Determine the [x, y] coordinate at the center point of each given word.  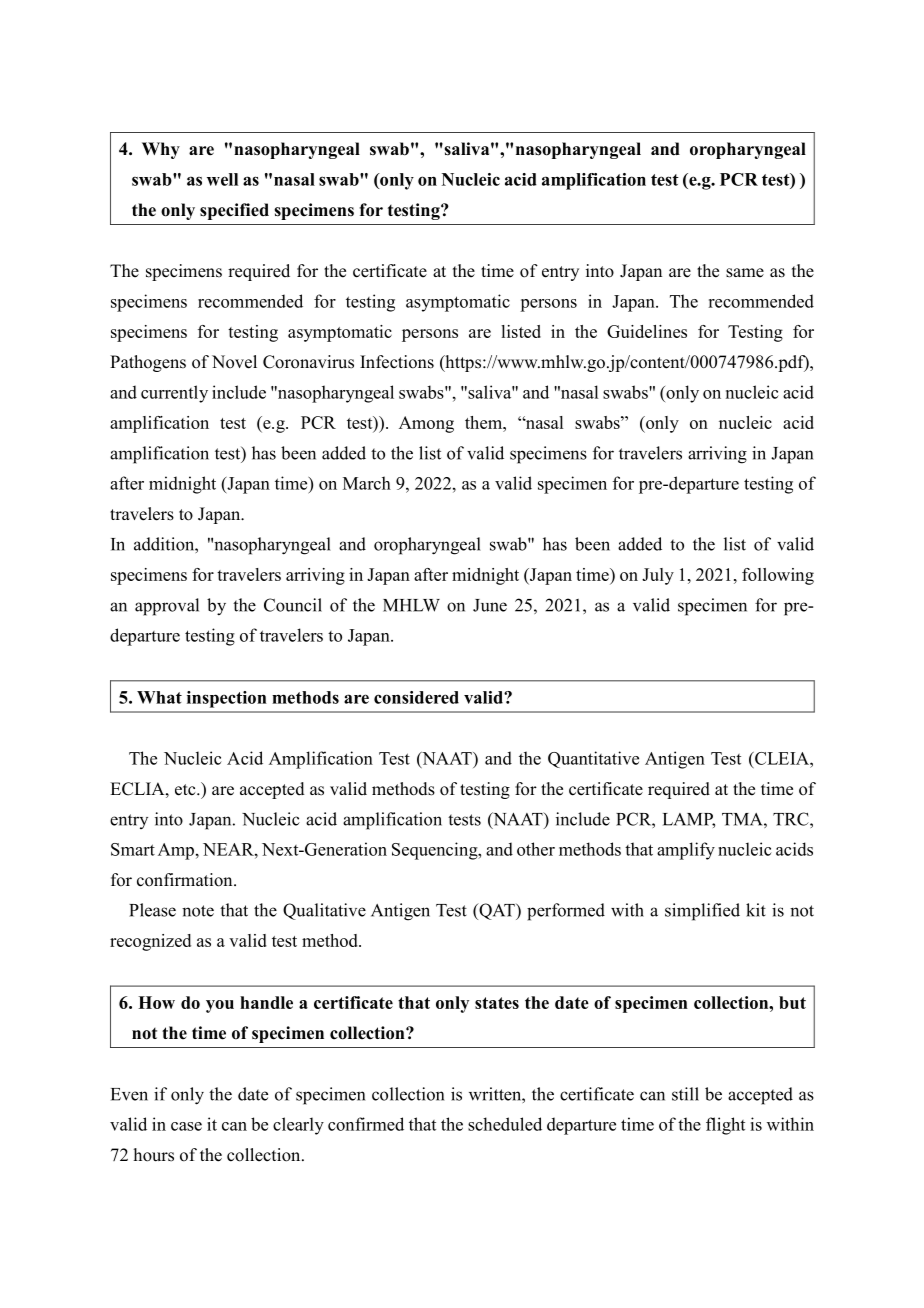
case [186, 1126]
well [222, 179]
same [745, 273]
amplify [686, 851]
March [367, 483]
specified [234, 211]
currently [174, 394]
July [658, 576]
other [536, 849]
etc [186, 790]
